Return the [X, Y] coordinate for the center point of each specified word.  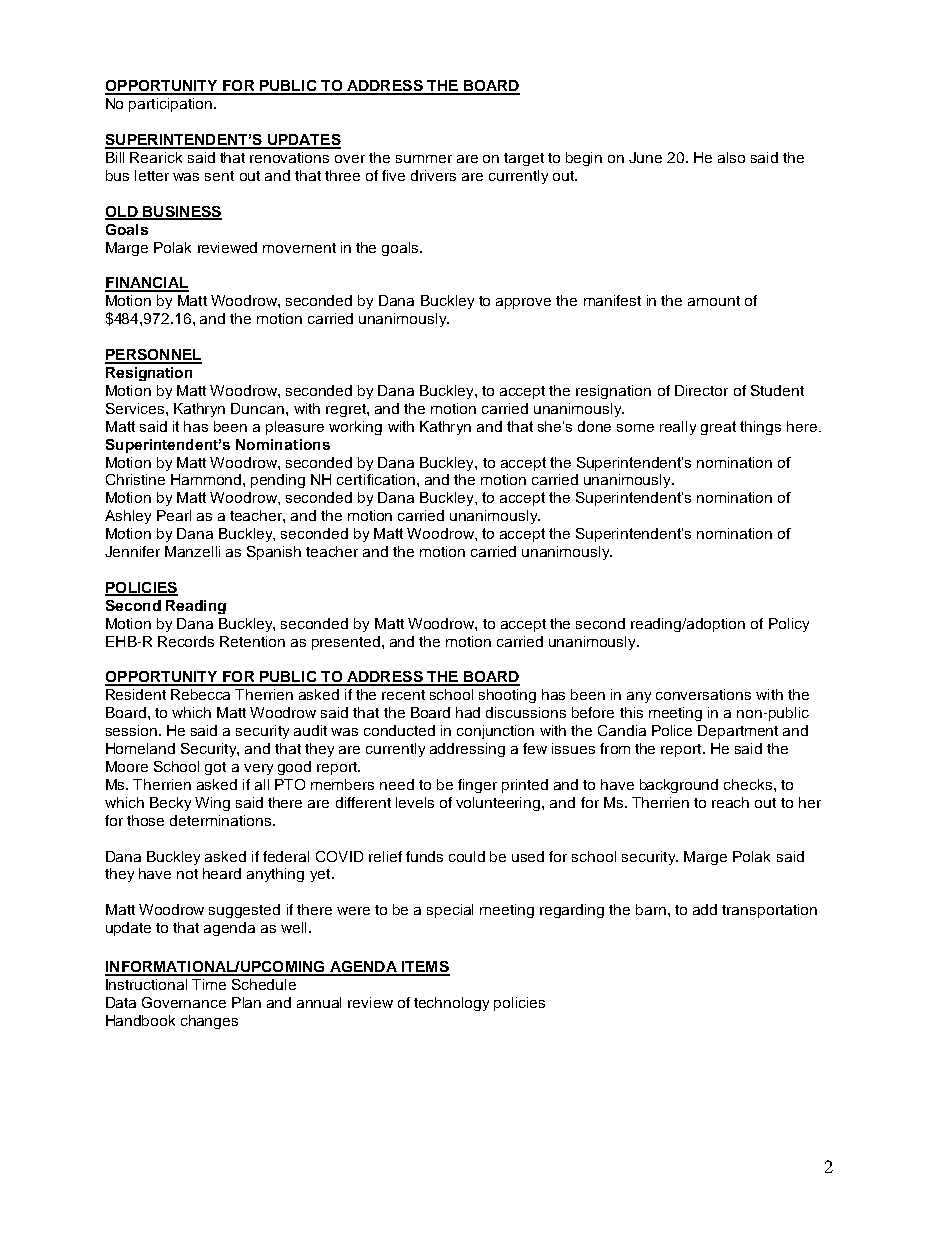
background [679, 786]
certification [377, 479]
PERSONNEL [153, 356]
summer [424, 159]
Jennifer [132, 551]
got [215, 768]
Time [209, 984]
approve [523, 303]
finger [477, 786]
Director [701, 390]
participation [170, 105]
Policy [789, 625]
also [731, 157]
